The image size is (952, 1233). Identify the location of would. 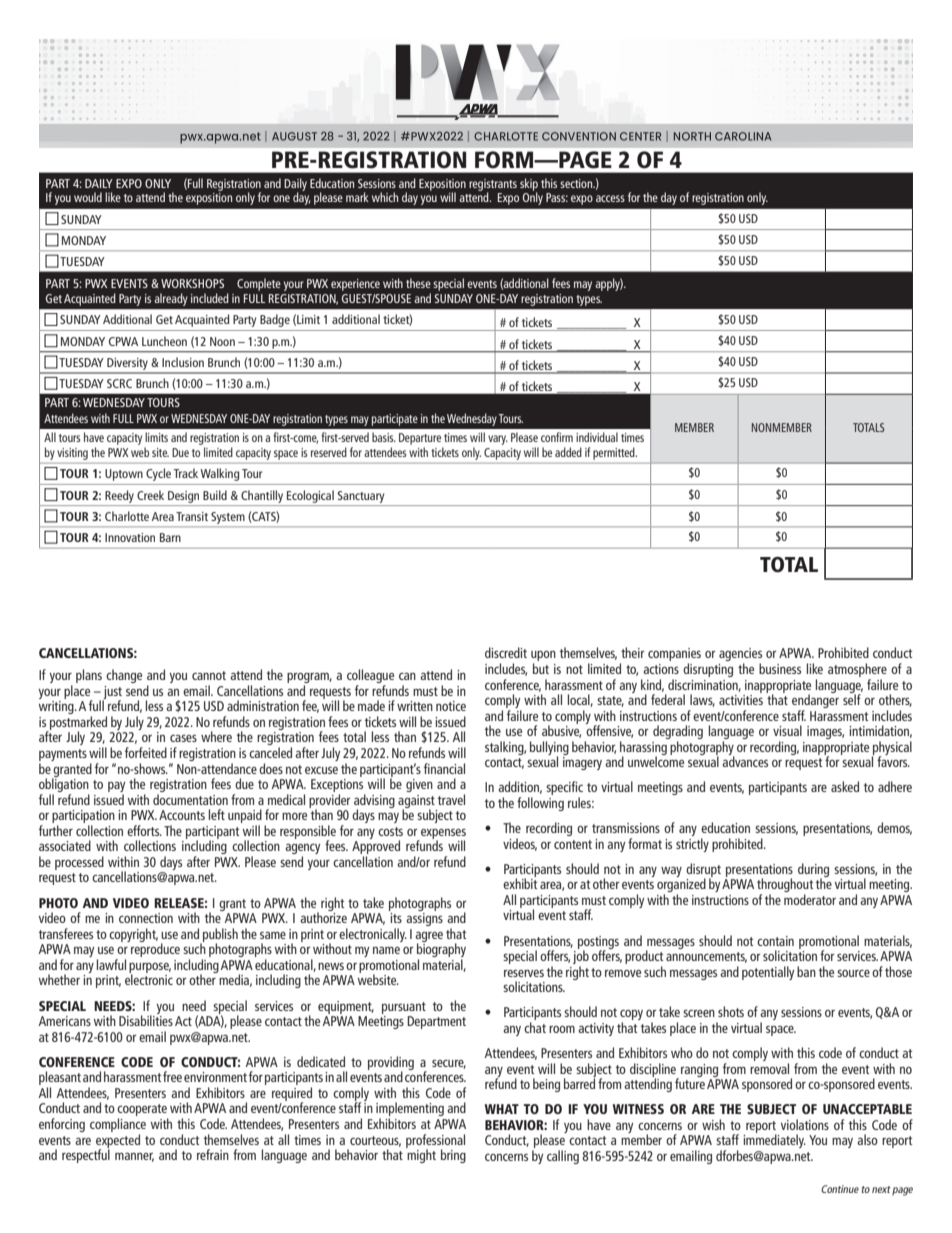
(88, 197).
